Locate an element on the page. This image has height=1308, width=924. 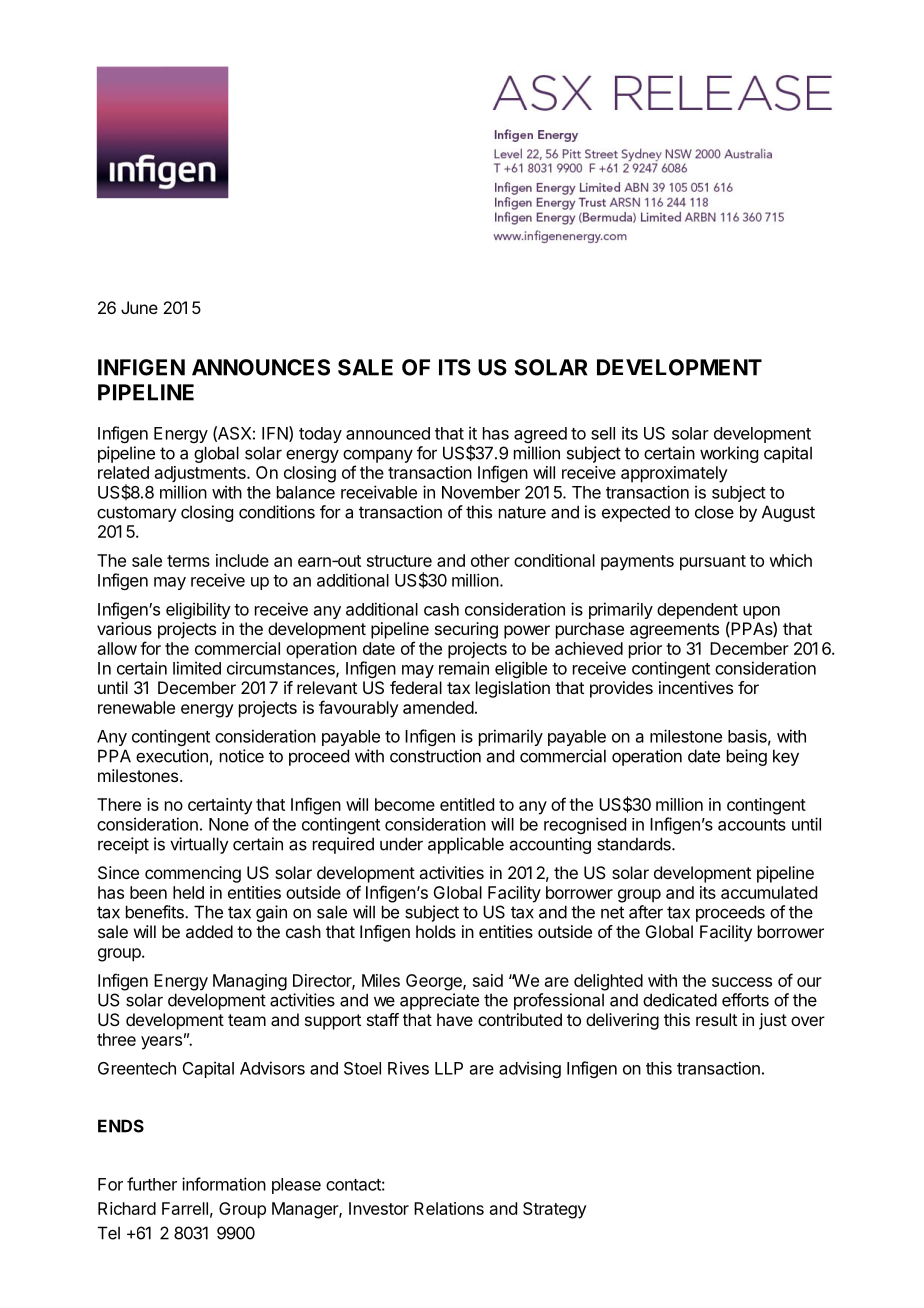
information is located at coordinates (224, 1184).
